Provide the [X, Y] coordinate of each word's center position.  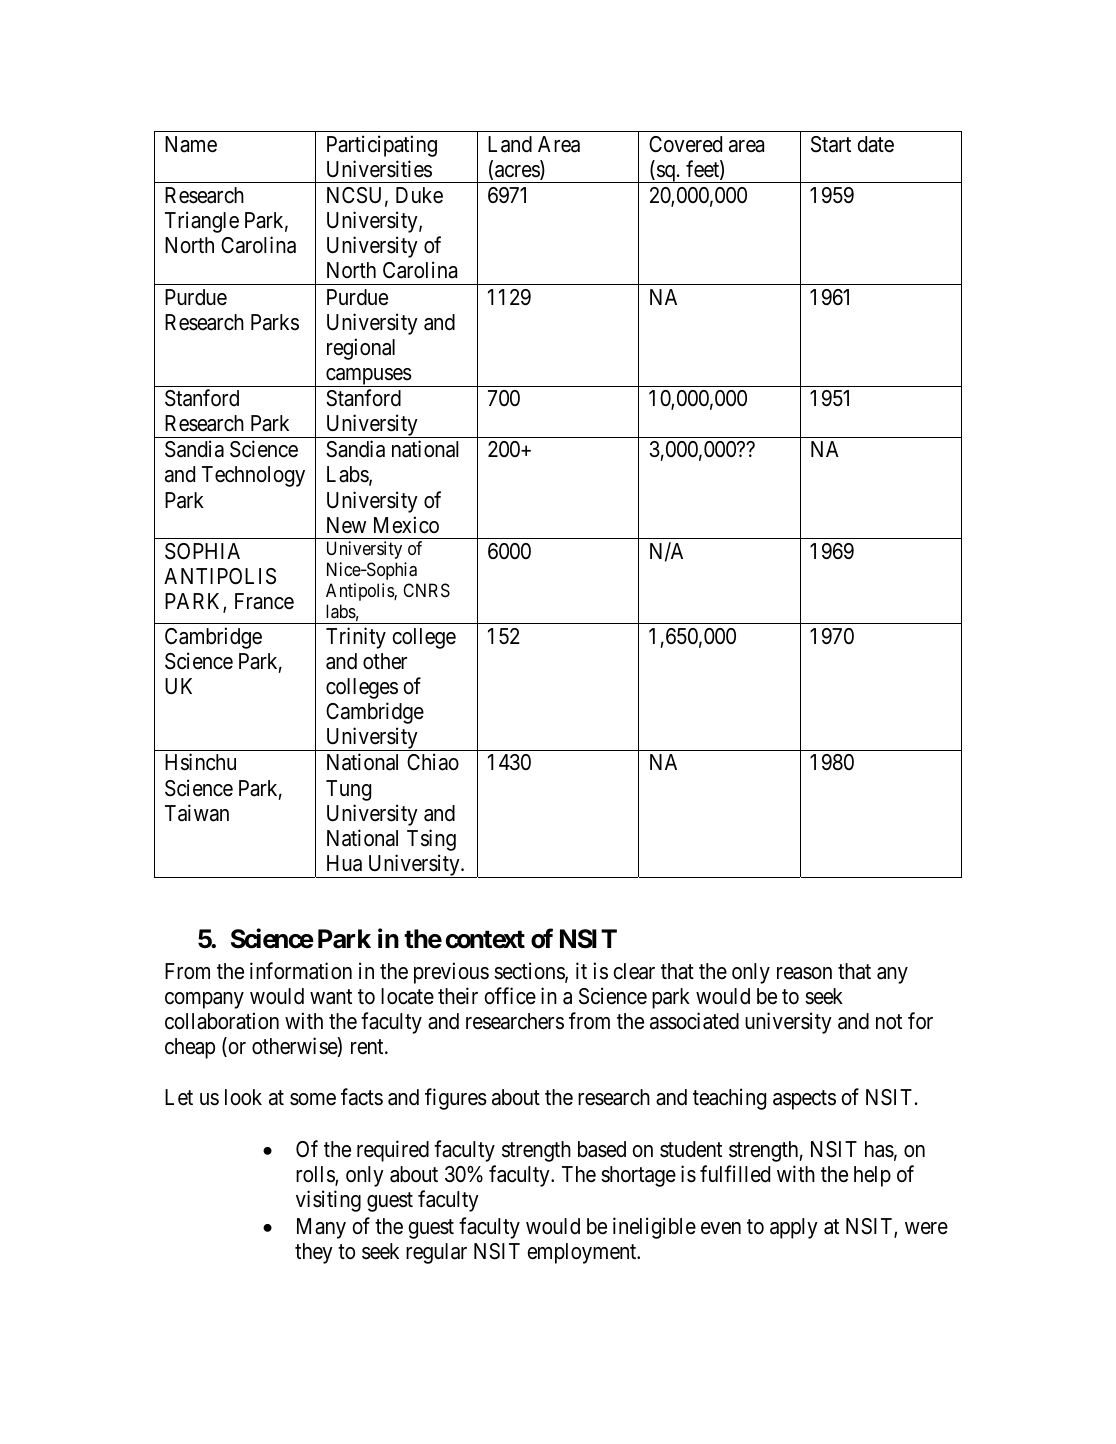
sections [530, 972]
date [875, 144]
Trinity [356, 638]
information [301, 971]
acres [518, 172]
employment [583, 1253]
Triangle [202, 222]
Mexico [406, 525]
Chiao [433, 762]
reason [804, 973]
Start [831, 144]
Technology [253, 476]
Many [321, 1228]
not [889, 1022]
